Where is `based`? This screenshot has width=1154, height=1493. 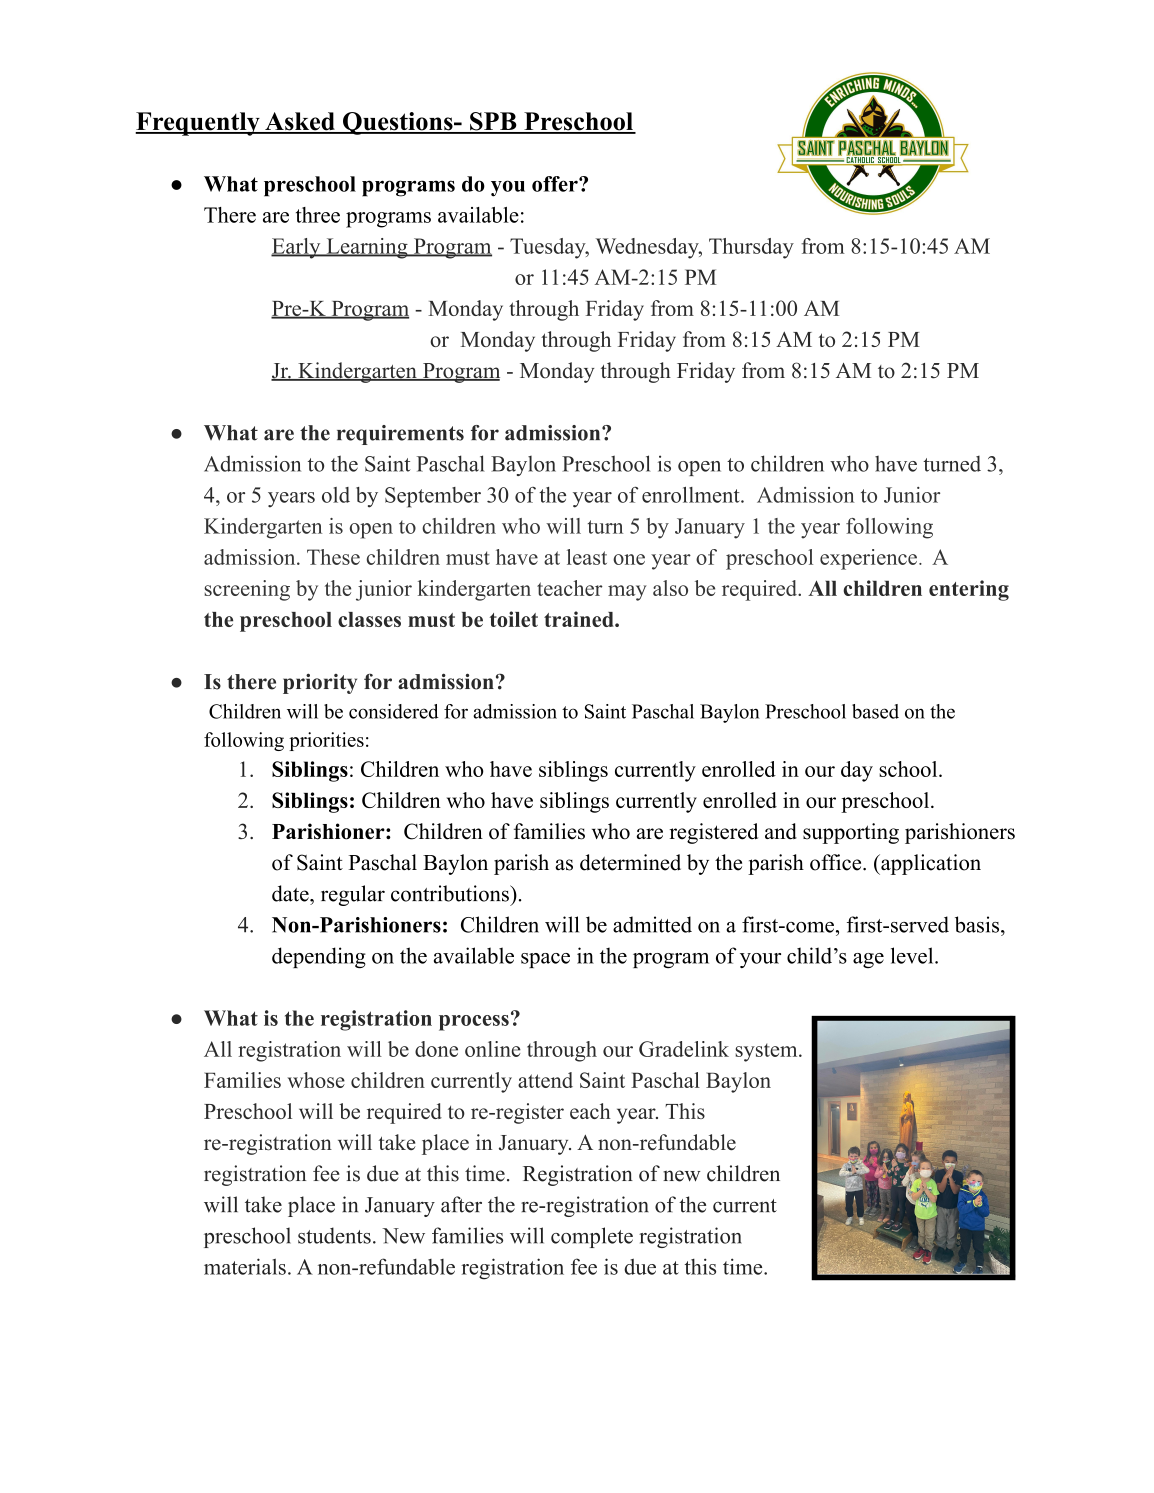 based is located at coordinates (875, 711).
